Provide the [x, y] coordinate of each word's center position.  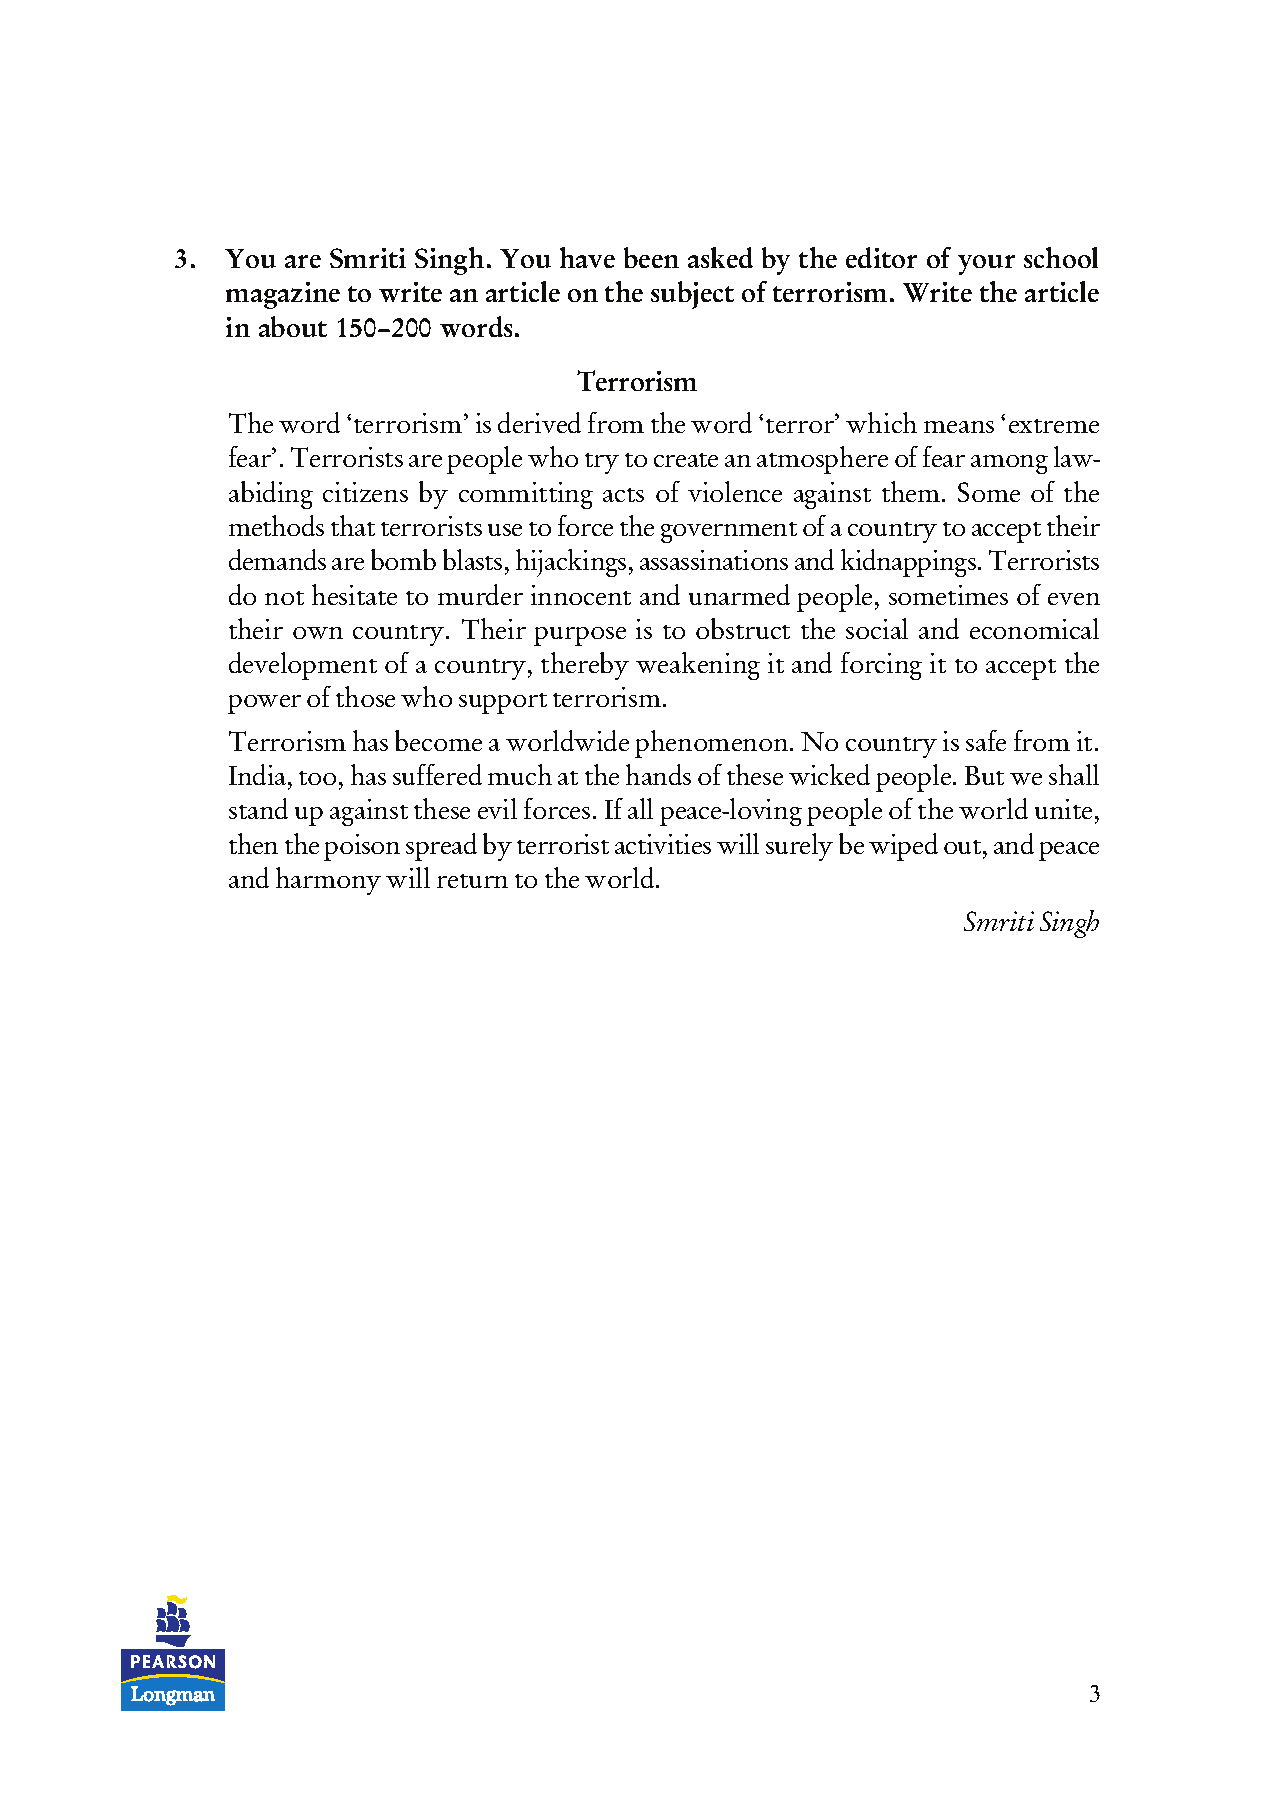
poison [362, 847]
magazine [283, 295]
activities [663, 844]
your [986, 265]
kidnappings [910, 563]
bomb [403, 559]
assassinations [714, 560]
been [651, 257]
